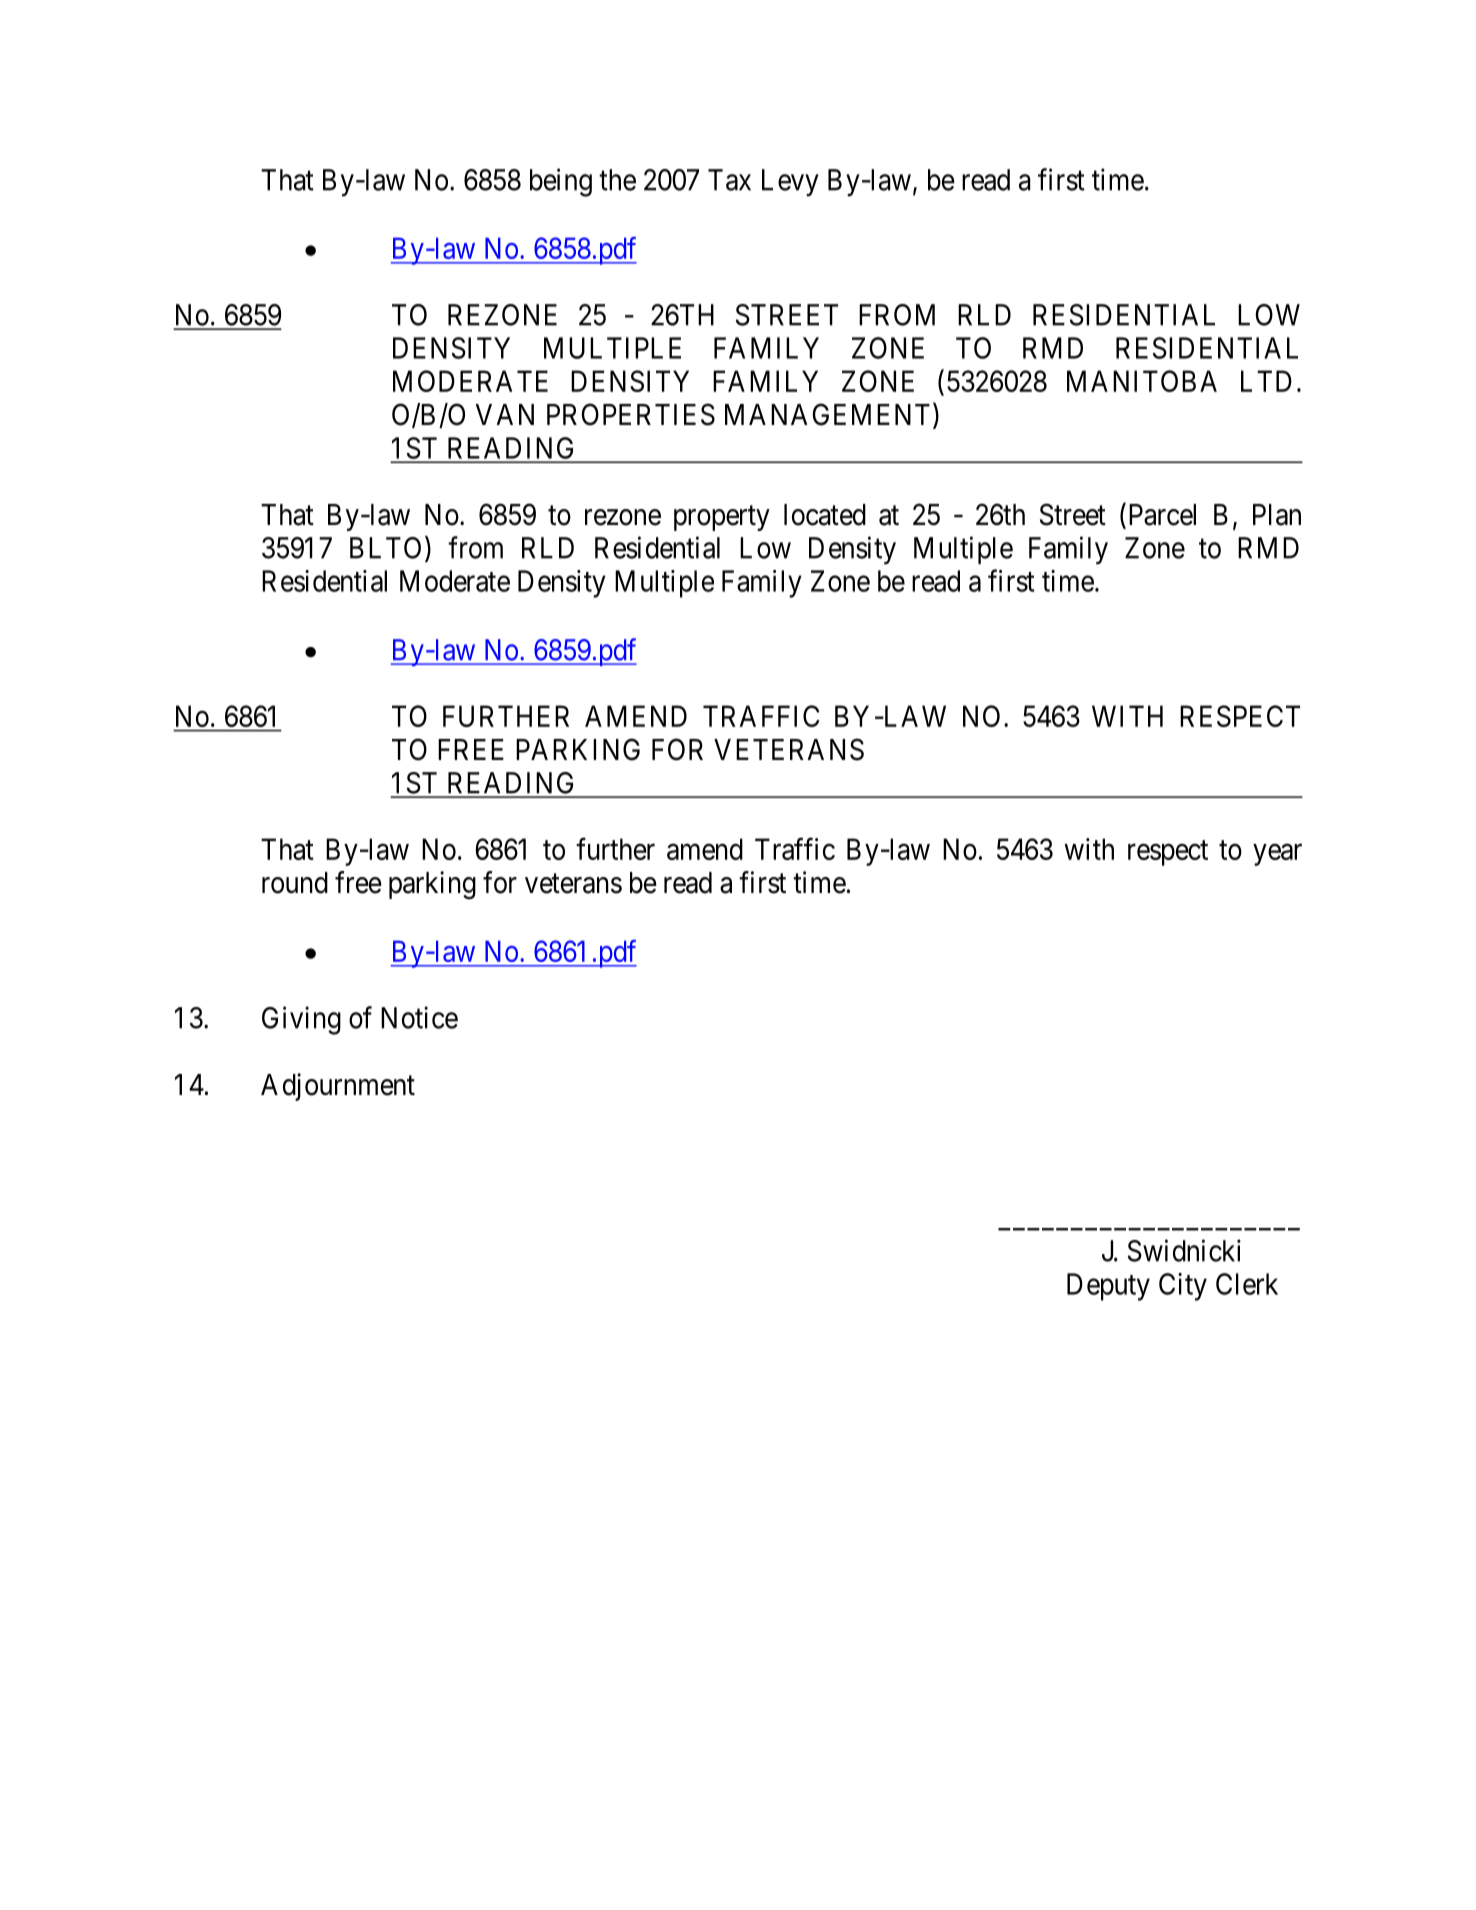  What do you see at coordinates (1142, 381) in the page?
I see `MANITOBA` at bounding box center [1142, 381].
